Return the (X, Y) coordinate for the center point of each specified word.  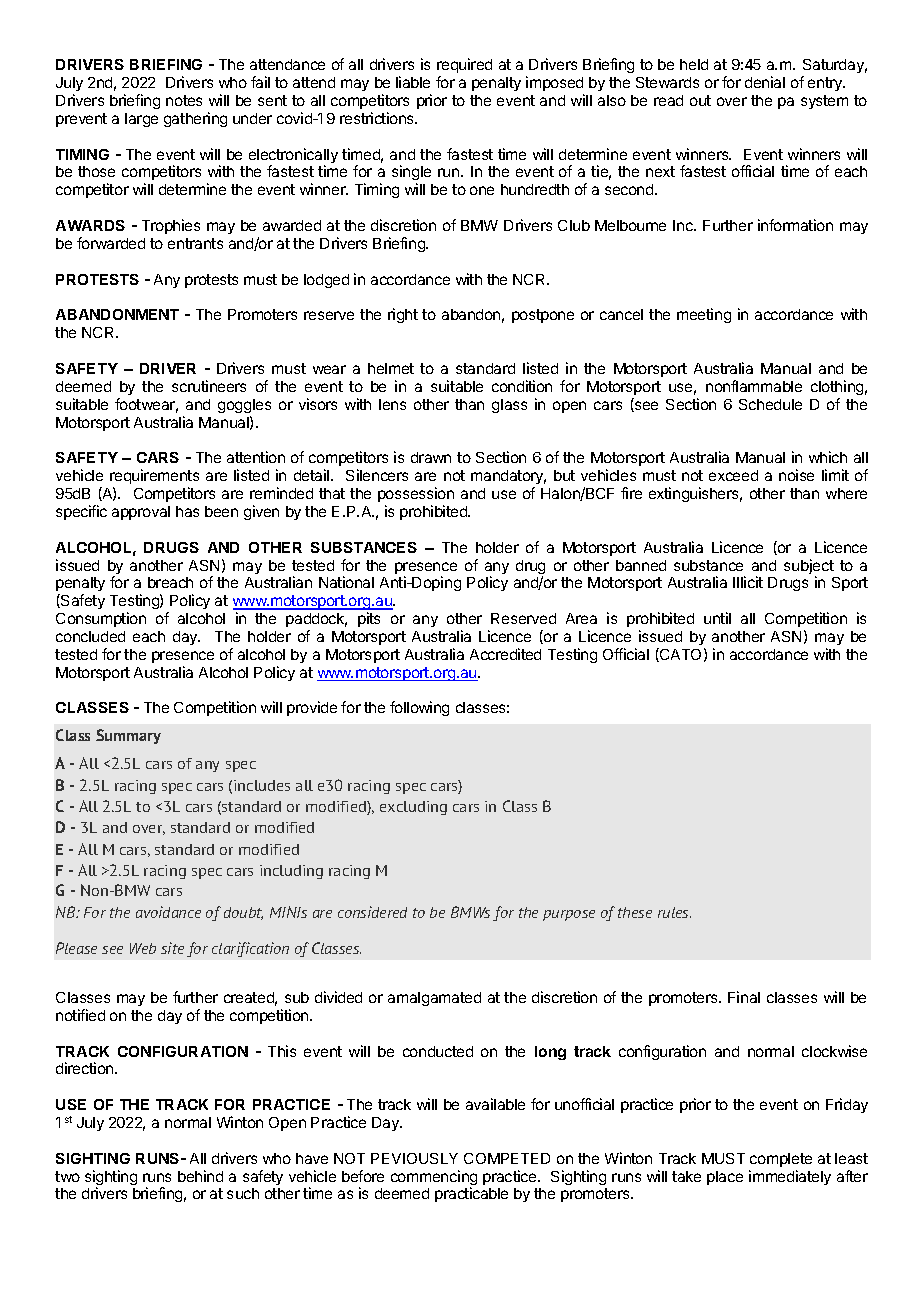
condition (522, 386)
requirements (154, 476)
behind (200, 1176)
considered (372, 912)
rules (674, 912)
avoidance (168, 912)
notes (184, 100)
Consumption (101, 619)
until (717, 618)
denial (765, 82)
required (464, 65)
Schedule (770, 404)
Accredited (505, 654)
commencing (434, 1179)
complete (781, 1160)
